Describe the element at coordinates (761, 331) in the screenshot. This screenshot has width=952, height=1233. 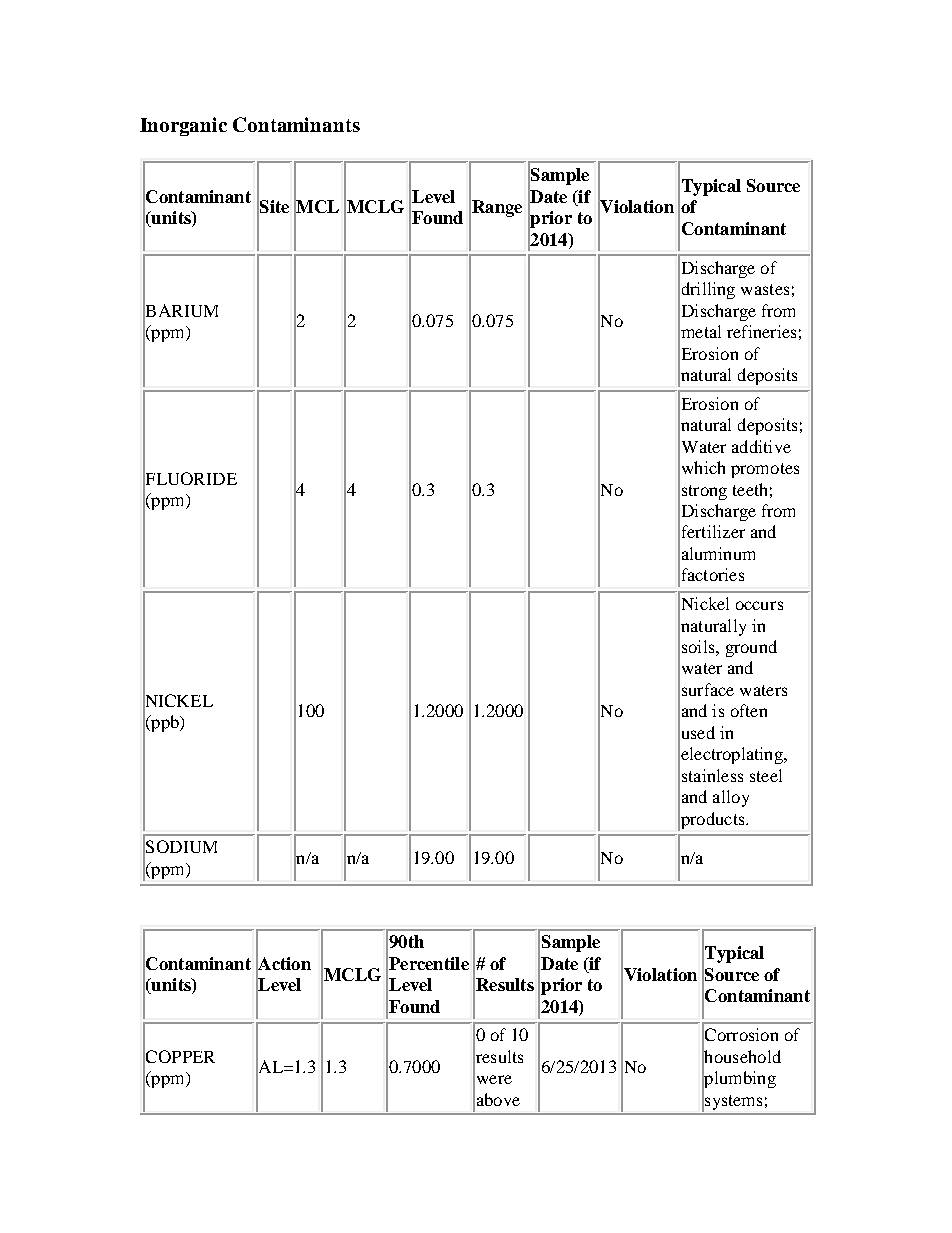
I see `refineries` at that location.
